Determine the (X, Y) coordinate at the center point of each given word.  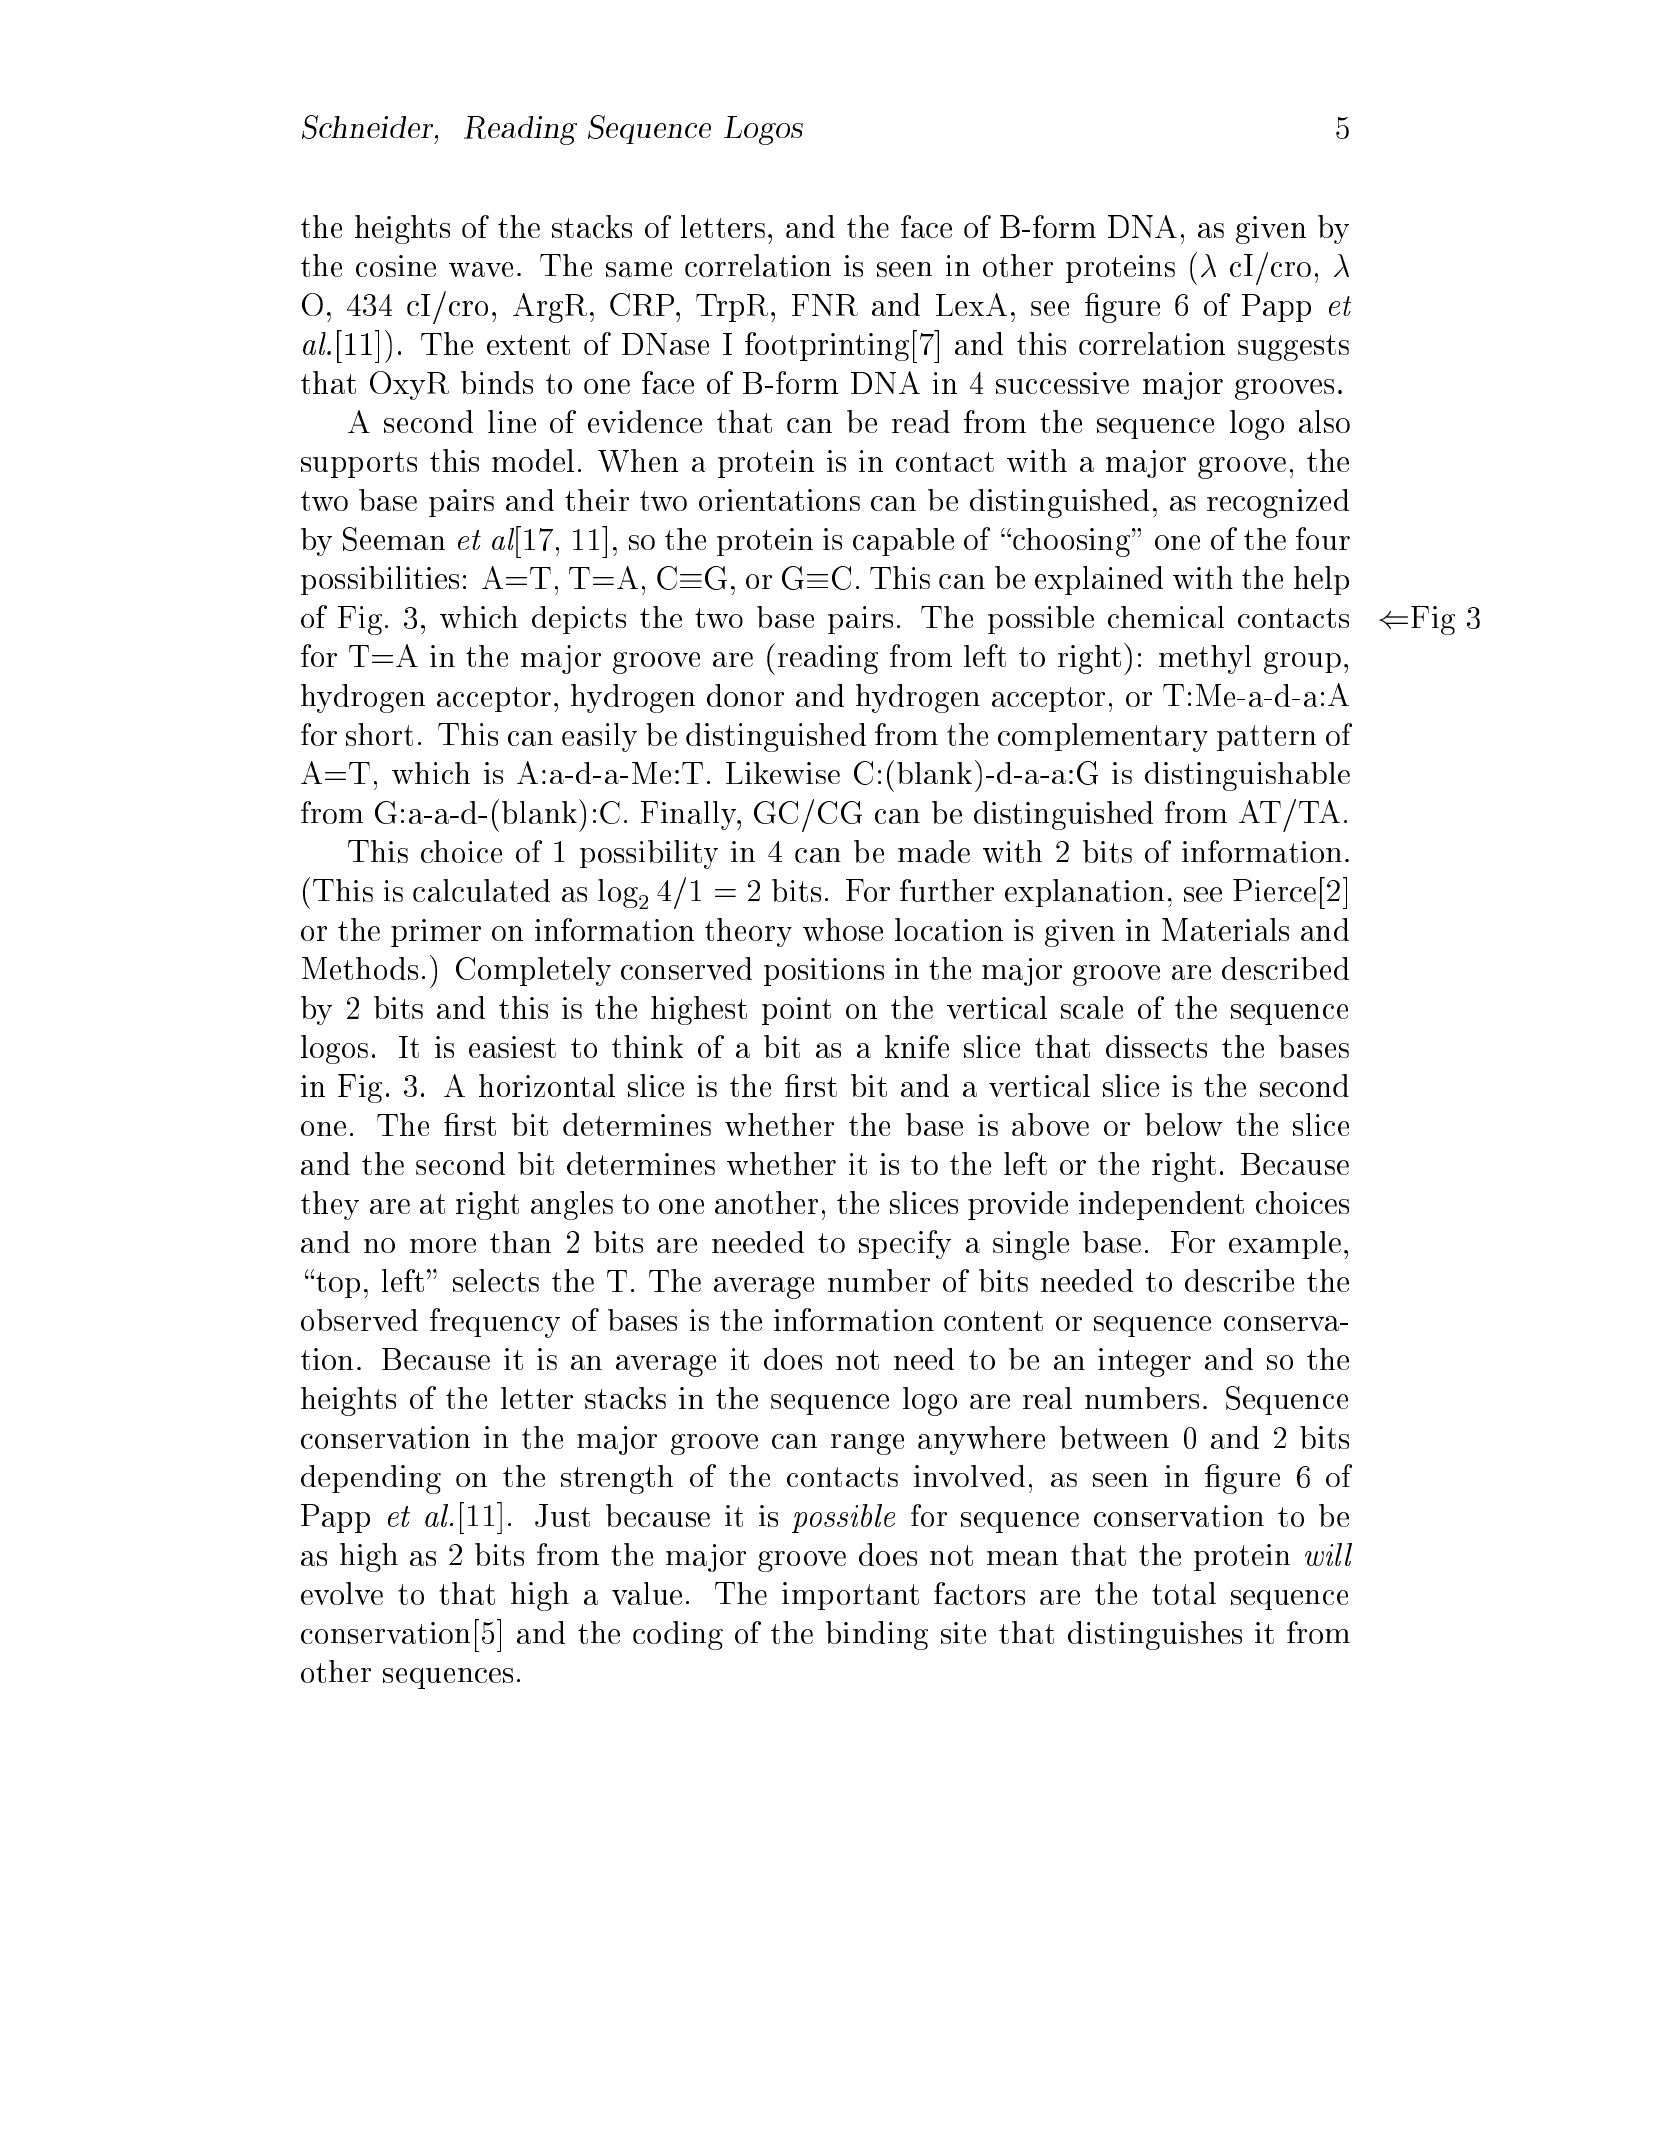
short (379, 734)
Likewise (783, 773)
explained (1099, 580)
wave (481, 269)
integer (1144, 1362)
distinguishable (1247, 776)
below (1183, 1124)
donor (745, 695)
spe (880, 1248)
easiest (512, 1047)
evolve (342, 1593)
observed (359, 1320)
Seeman (394, 539)
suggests (1293, 348)
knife (917, 1046)
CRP (643, 304)
